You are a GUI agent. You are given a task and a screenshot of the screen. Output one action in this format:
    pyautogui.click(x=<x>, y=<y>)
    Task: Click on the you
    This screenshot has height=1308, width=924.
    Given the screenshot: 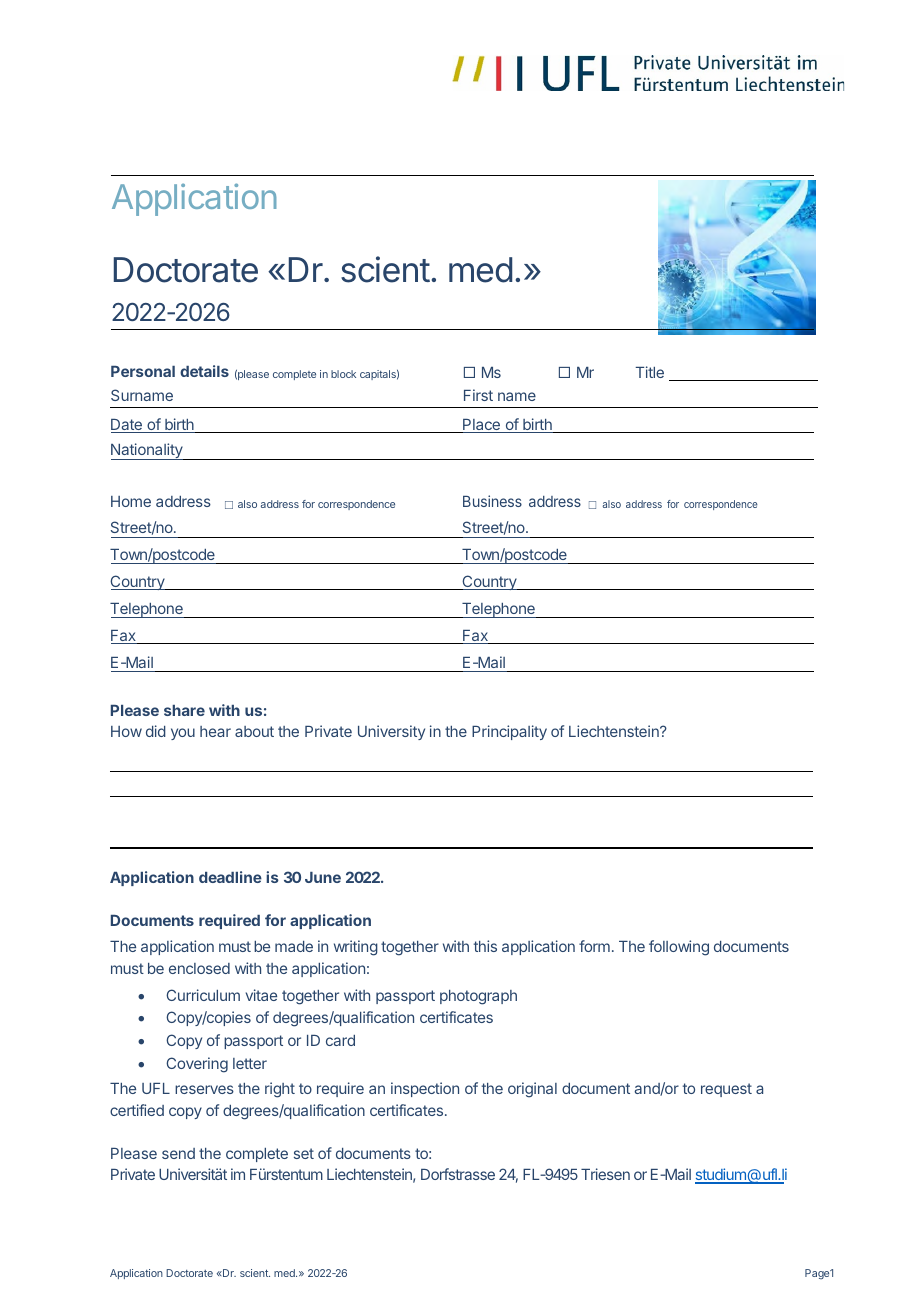 What is the action you would take?
    pyautogui.click(x=183, y=734)
